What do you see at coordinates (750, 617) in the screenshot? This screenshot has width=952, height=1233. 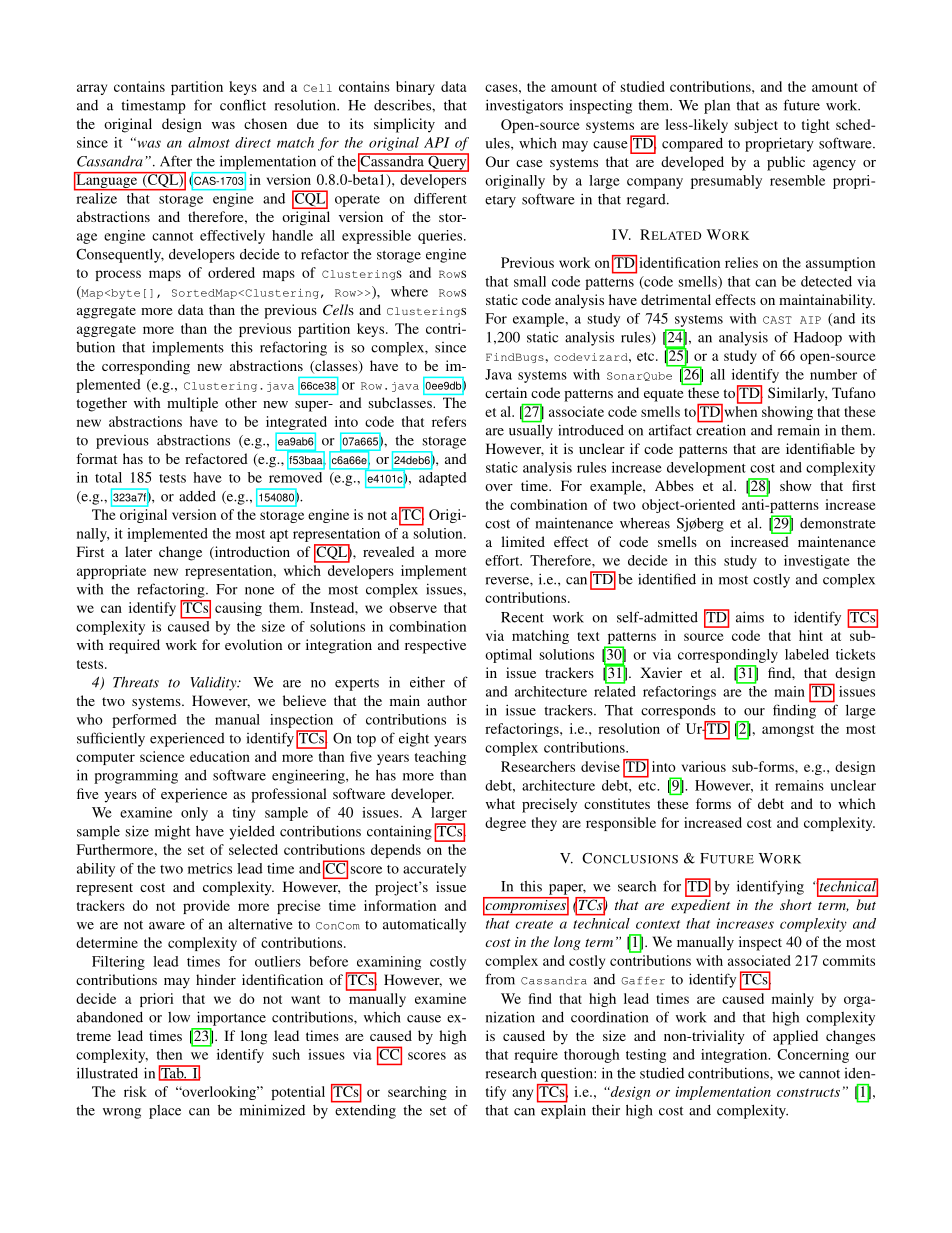 I see `aims` at bounding box center [750, 617].
